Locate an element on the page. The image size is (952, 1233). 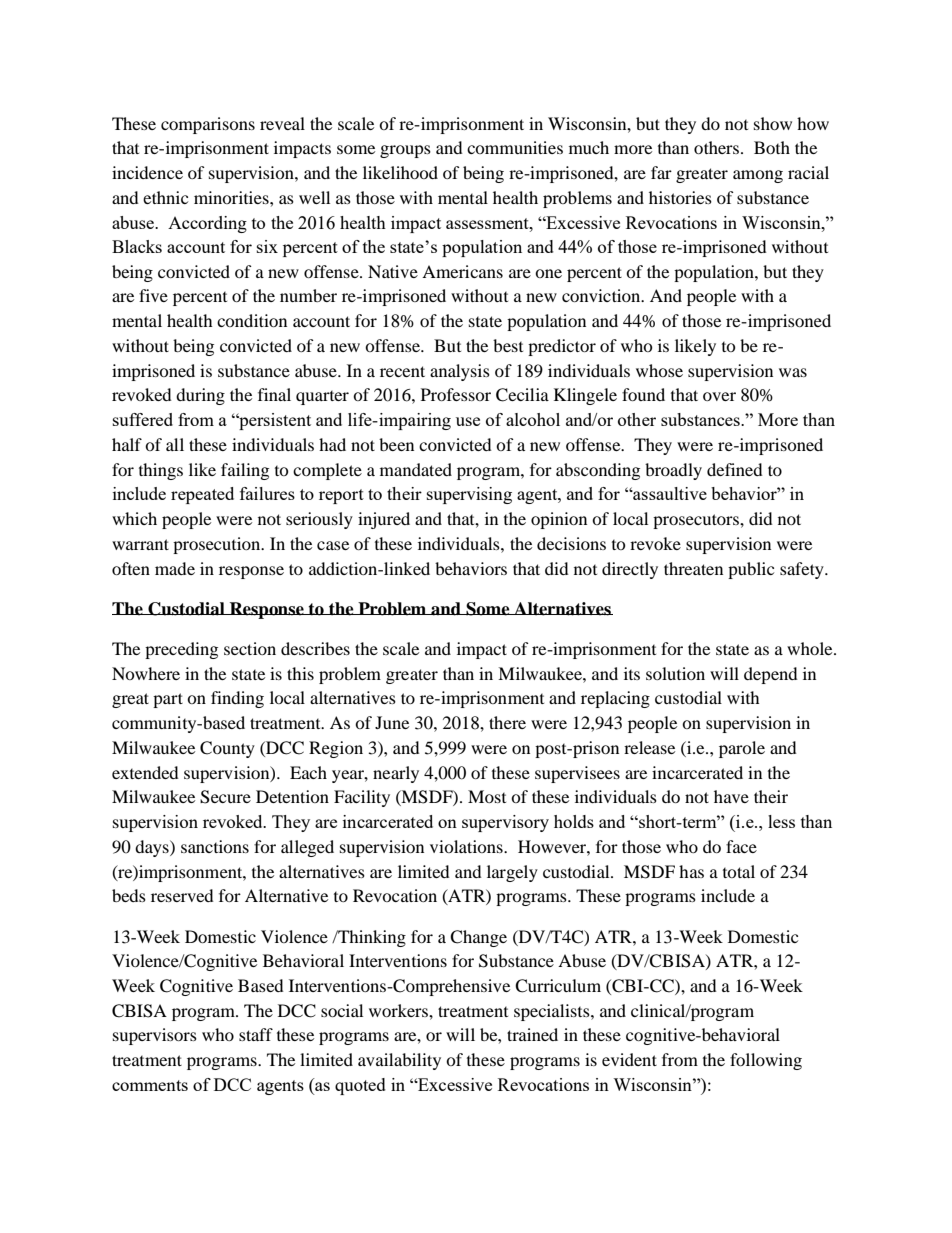
face is located at coordinates (741, 846).
